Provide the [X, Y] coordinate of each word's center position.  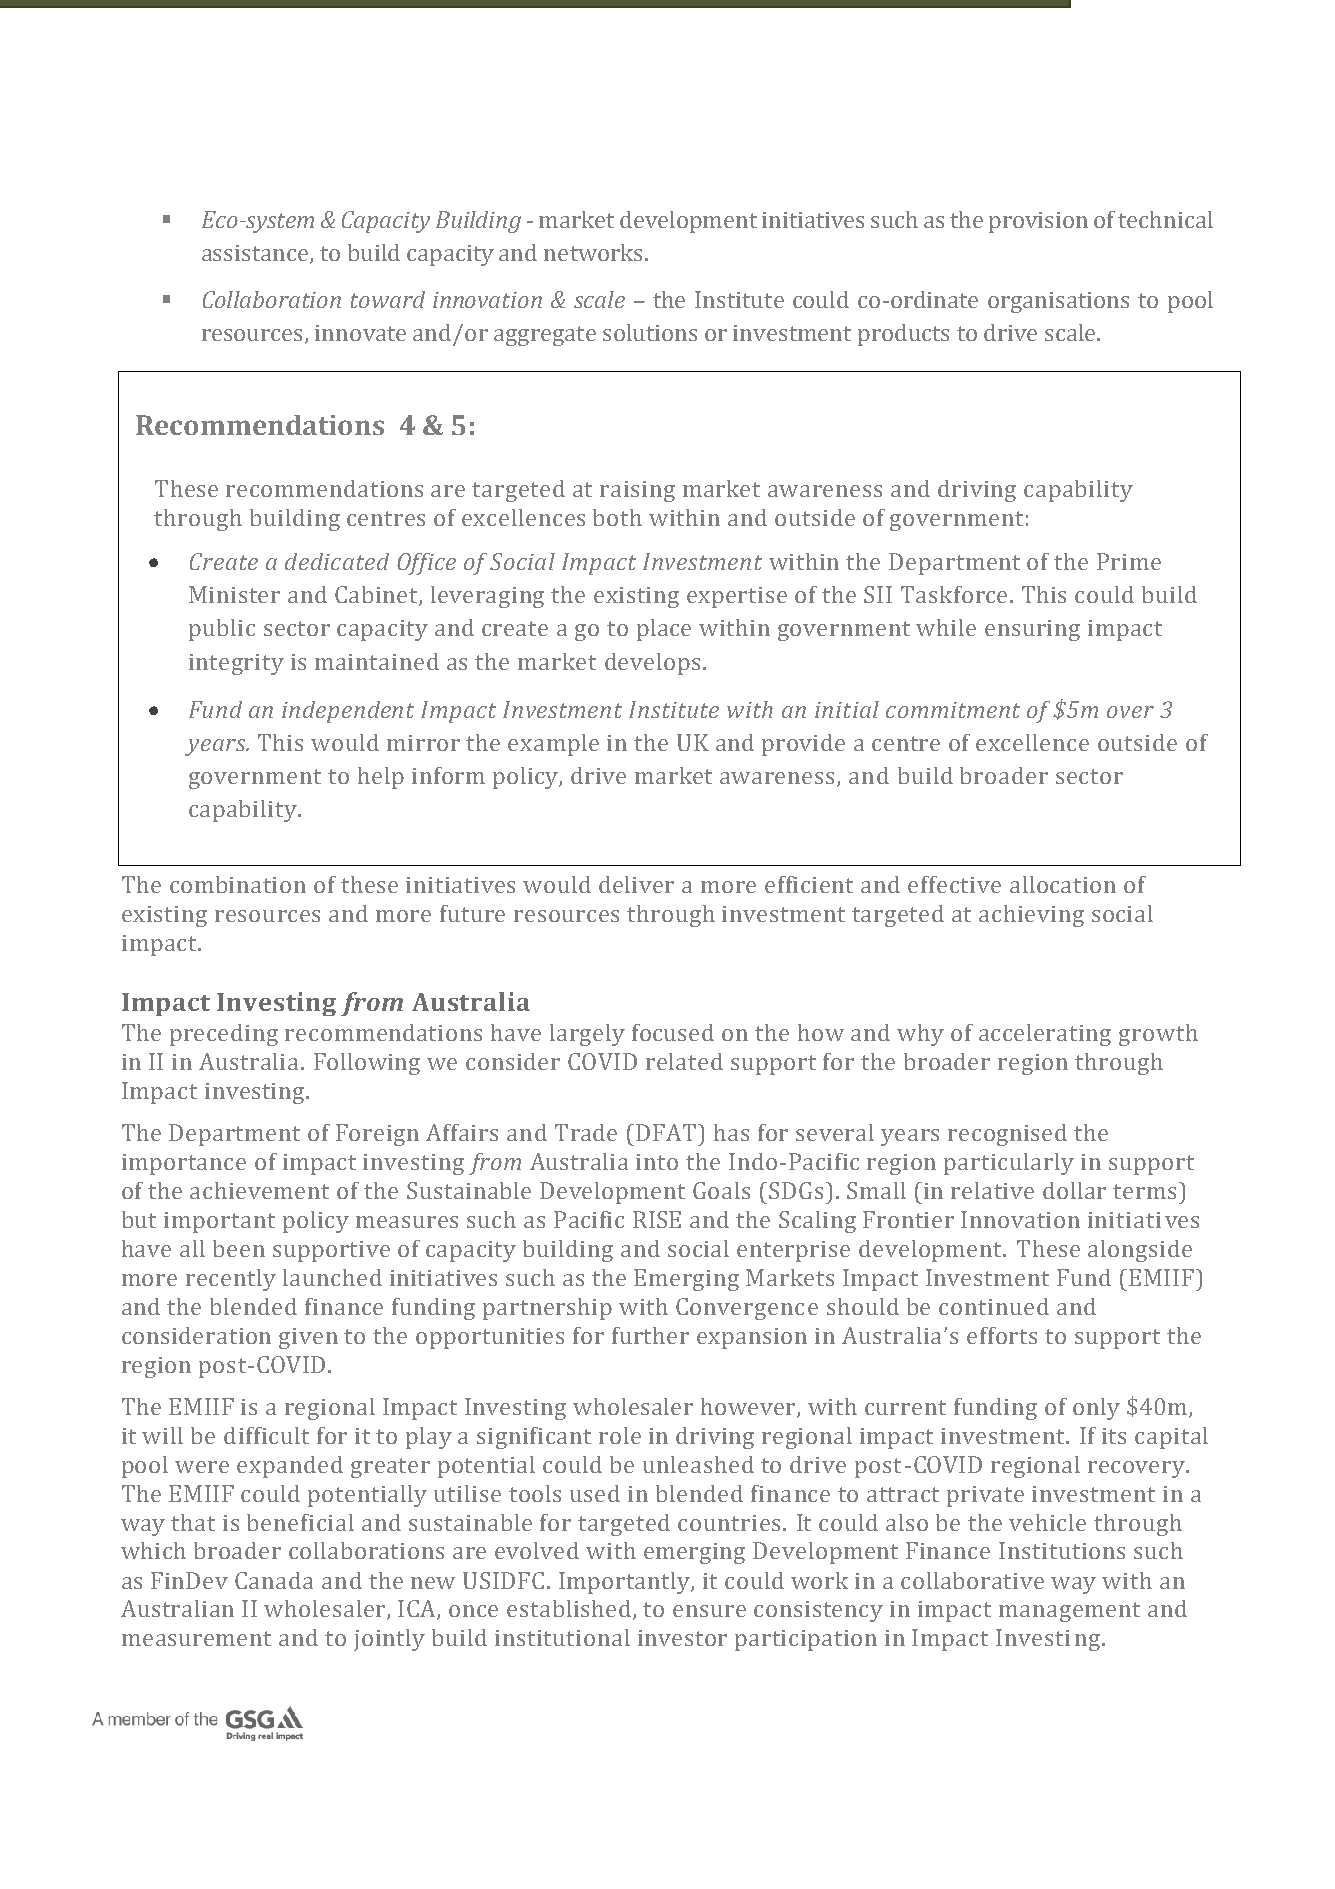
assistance [256, 254]
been [239, 1248]
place [664, 630]
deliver [636, 884]
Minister [234, 594]
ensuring [1032, 630]
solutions [650, 332]
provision [1038, 222]
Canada [274, 1580]
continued [994, 1306]
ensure [709, 1611]
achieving [1031, 916]
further [650, 1335]
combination [238, 884]
